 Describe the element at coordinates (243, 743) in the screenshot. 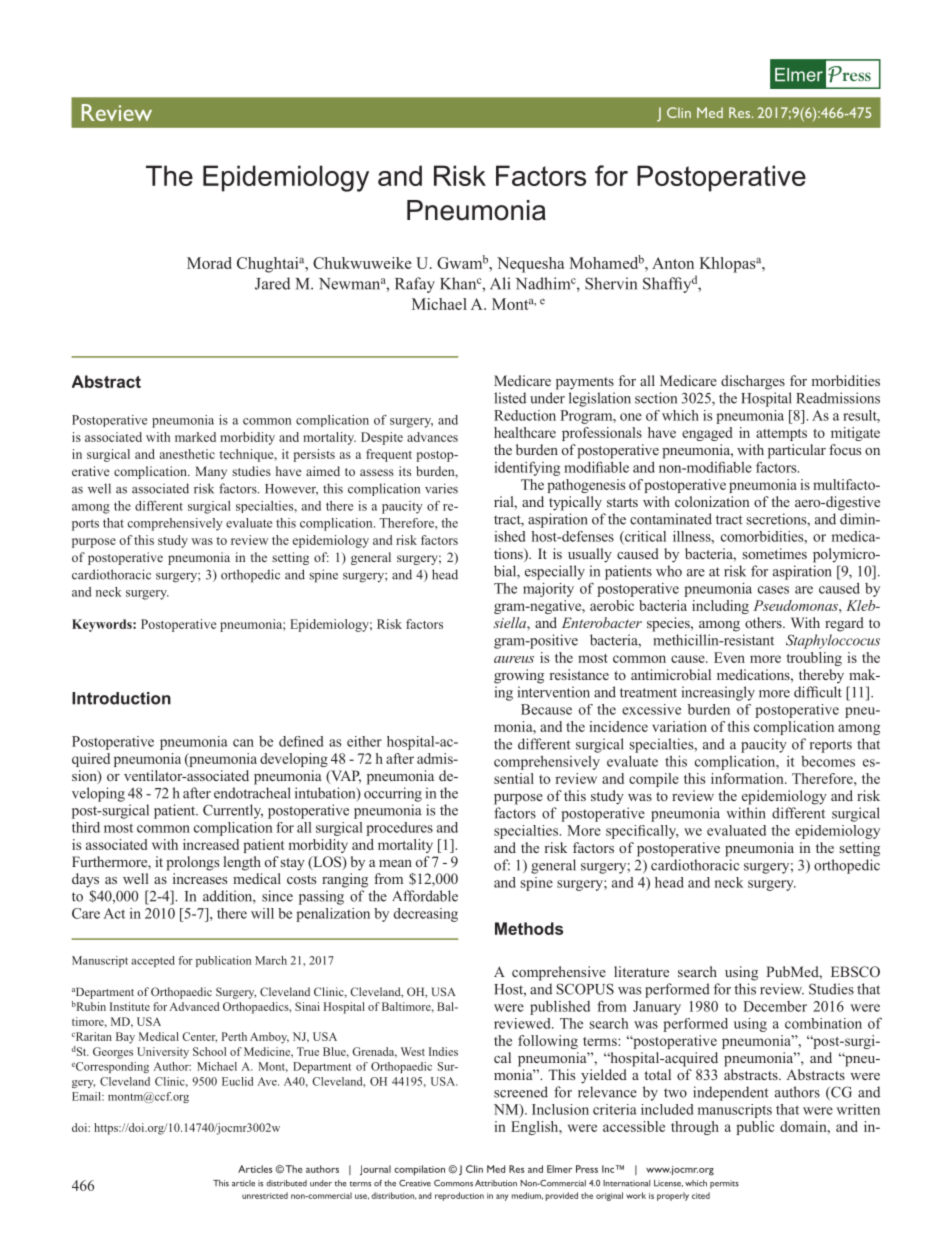

I see `can` at that location.
